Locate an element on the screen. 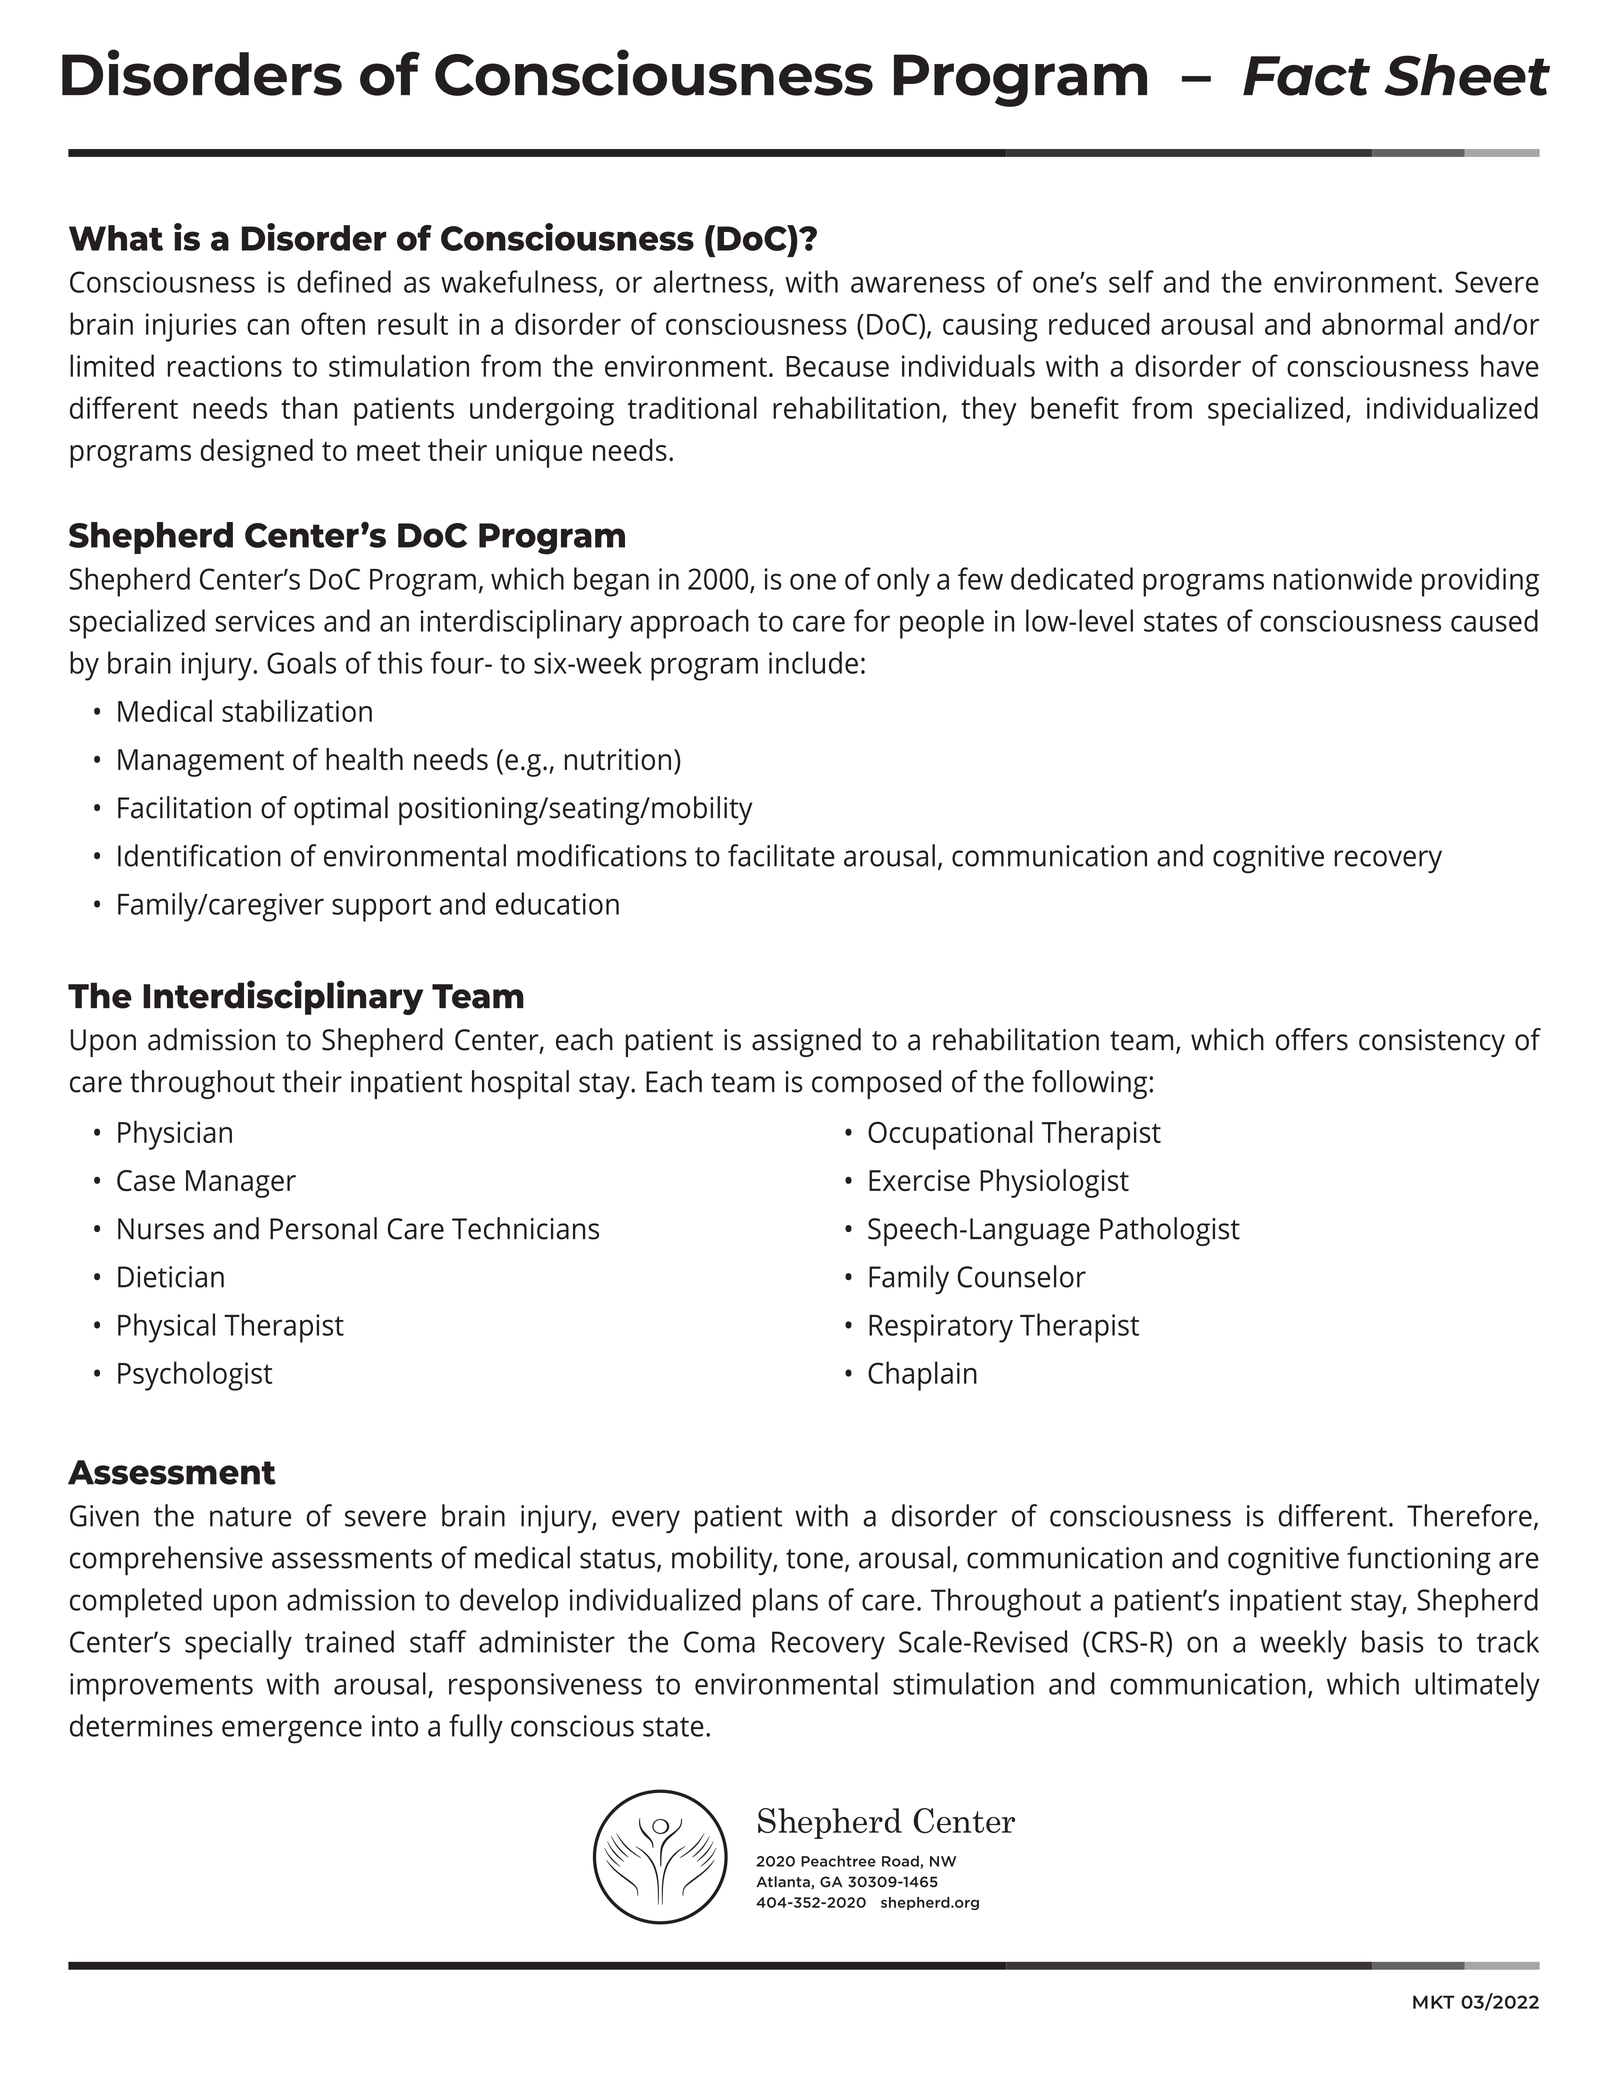  caused is located at coordinates (1494, 620).
